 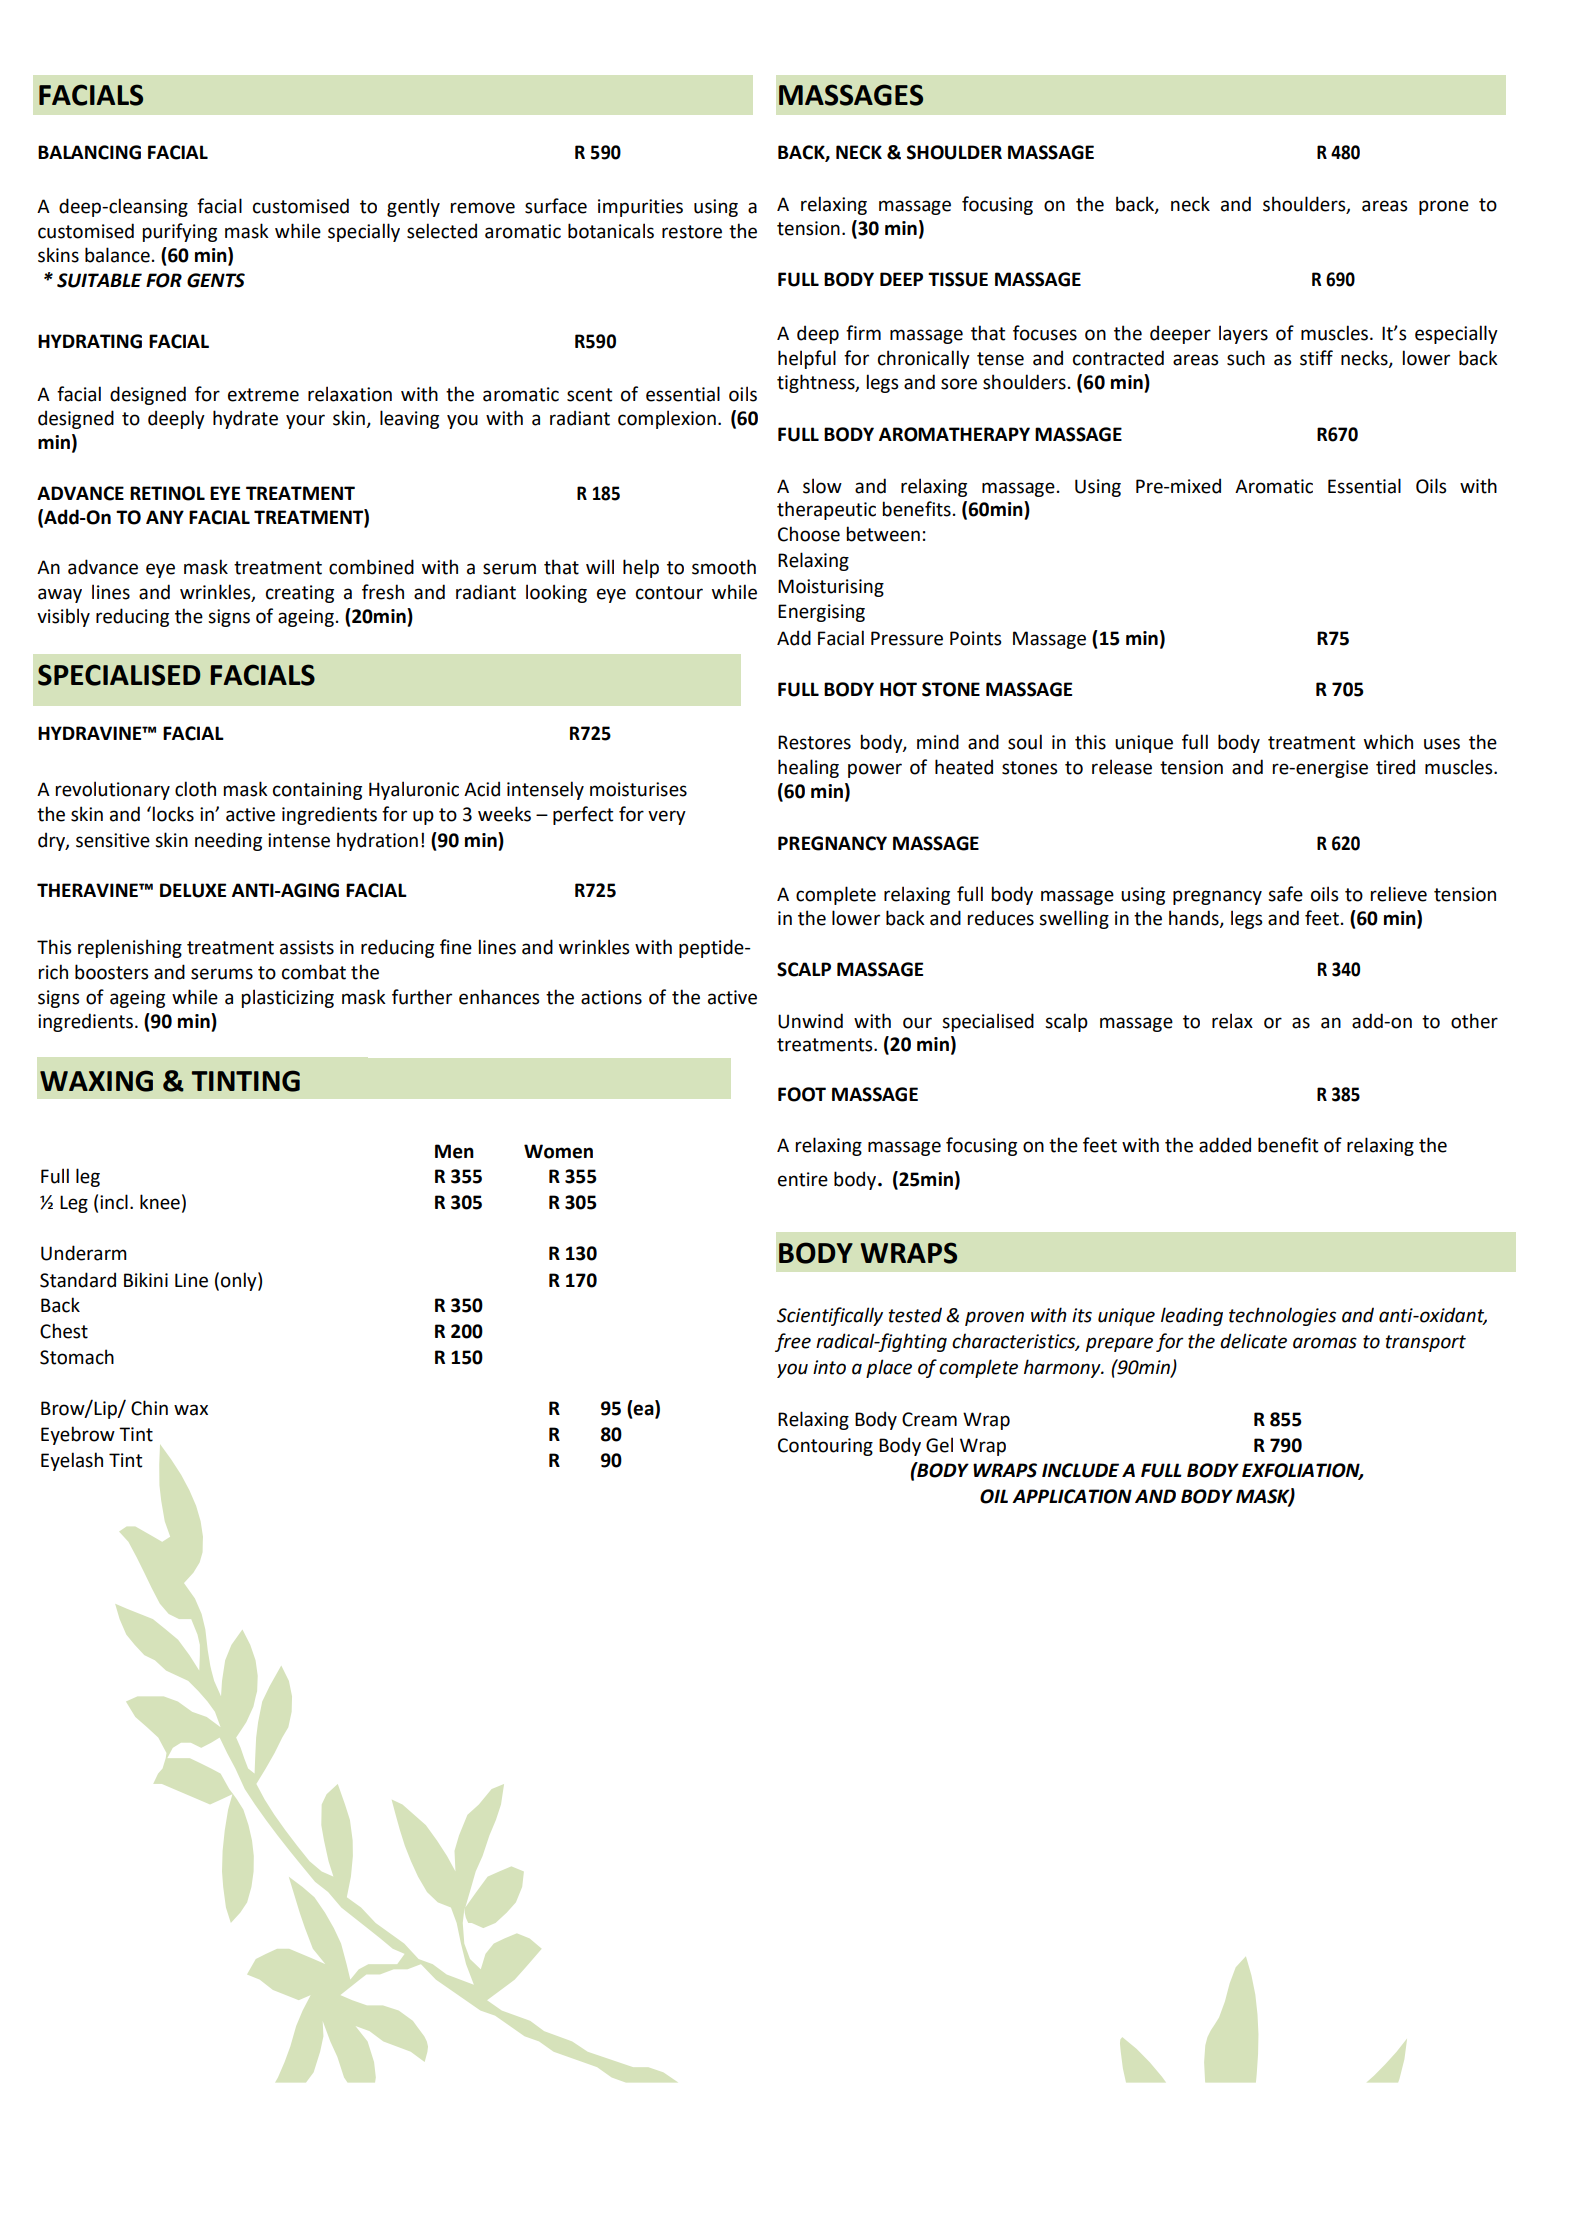 What do you see at coordinates (180, 232) in the document?
I see `purifying` at bounding box center [180, 232].
